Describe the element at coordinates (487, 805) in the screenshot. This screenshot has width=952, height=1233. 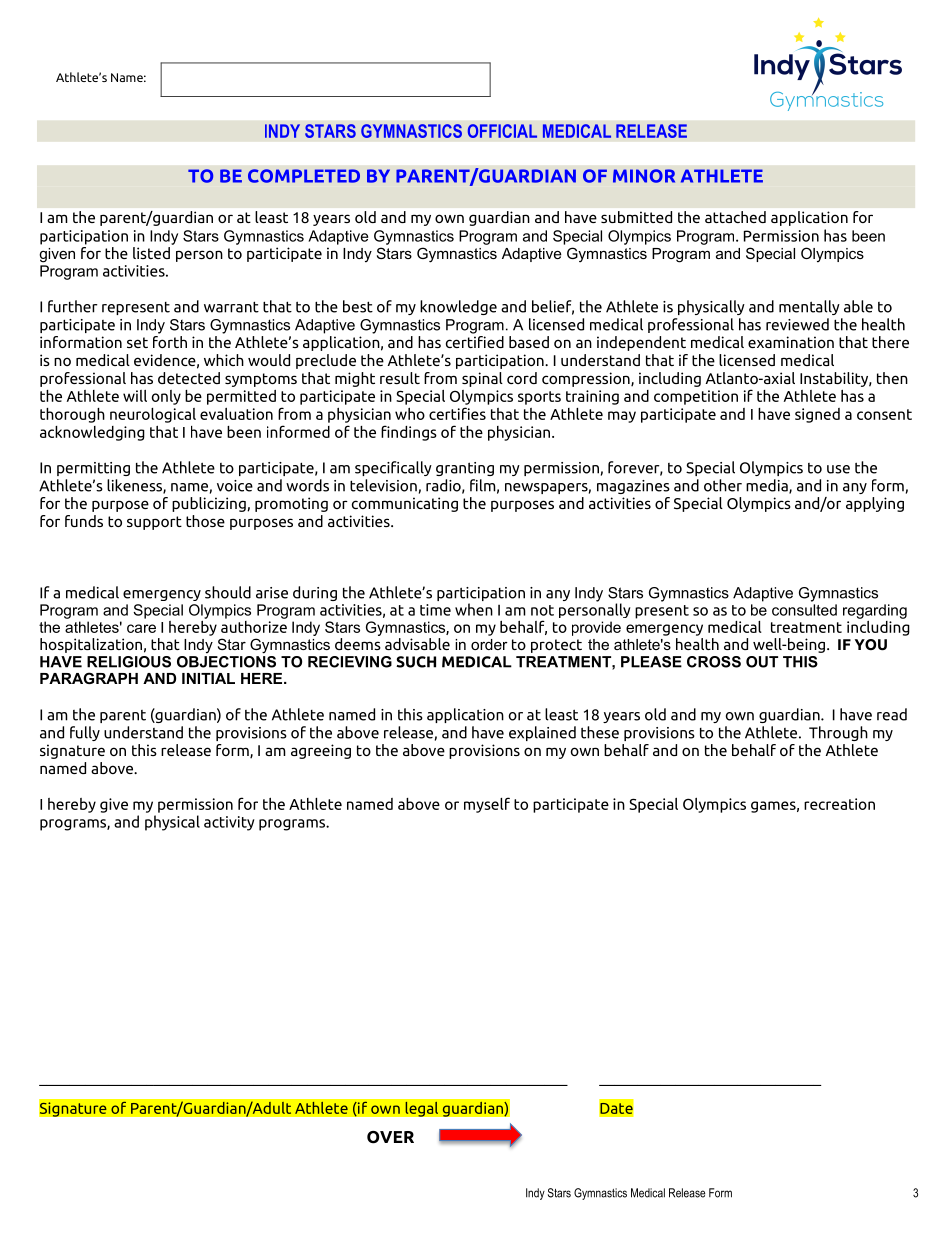
I see `myself` at that location.
